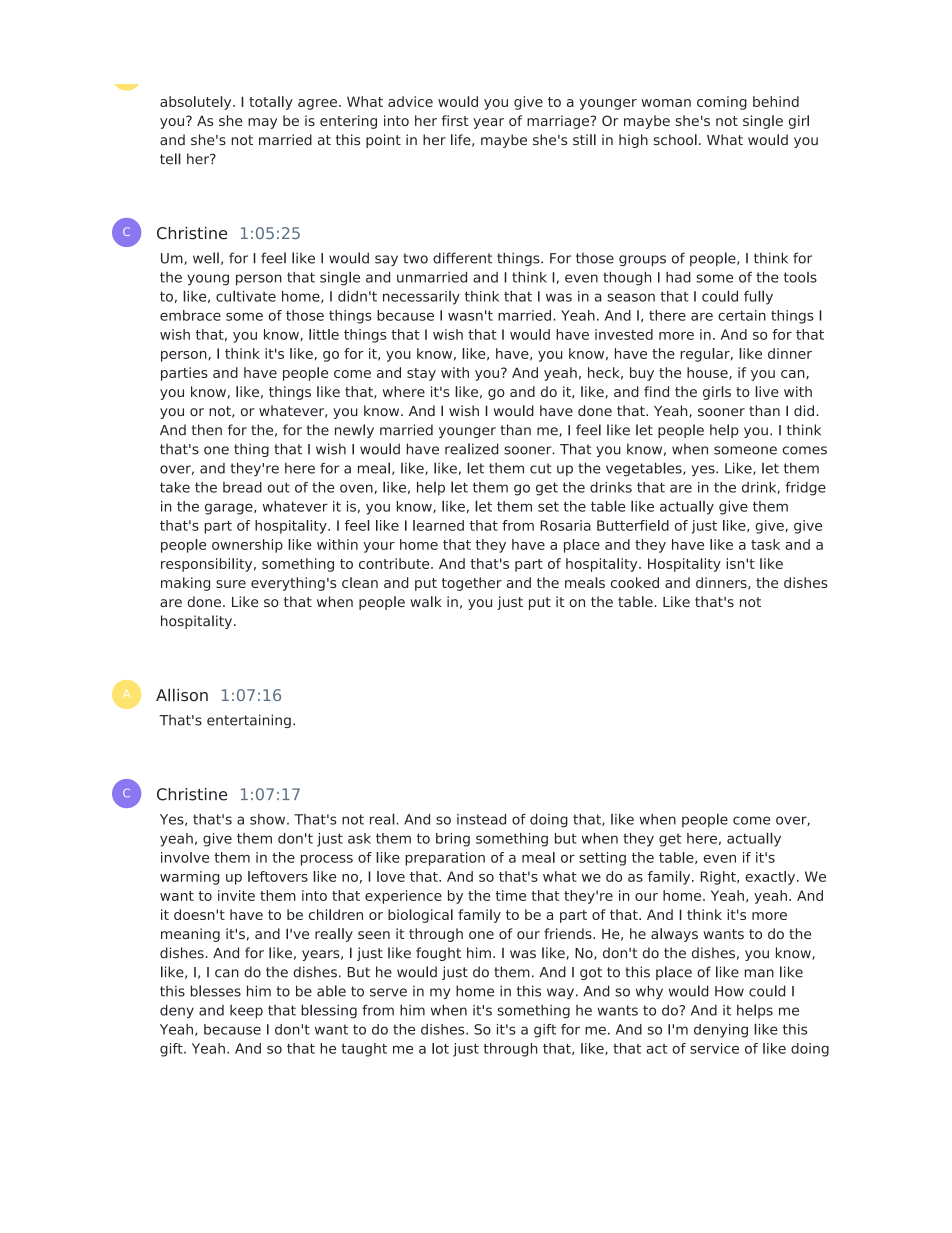  I want to click on lot, so click(440, 1048).
